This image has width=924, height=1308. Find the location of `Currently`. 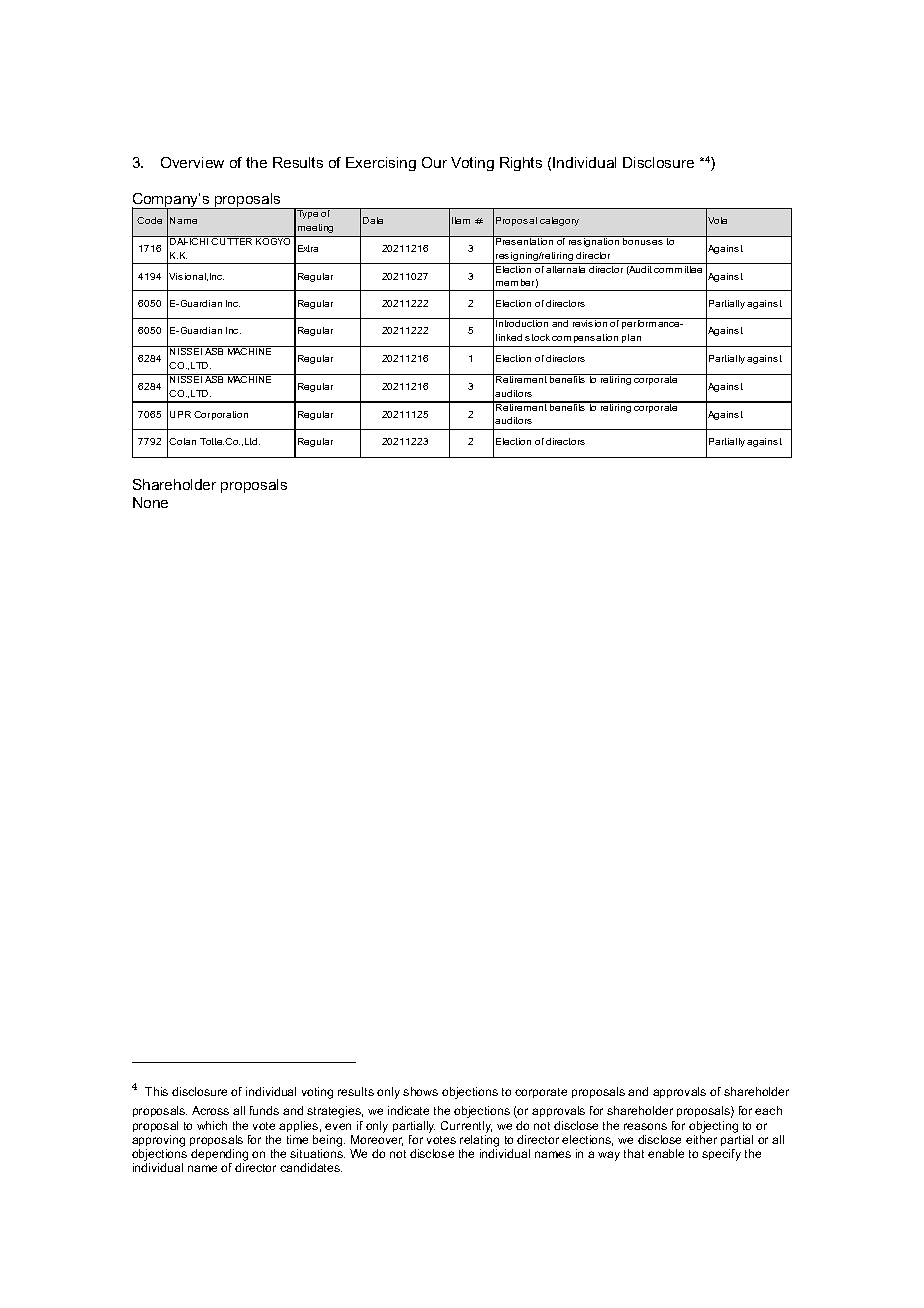

Currently is located at coordinates (466, 1127).
